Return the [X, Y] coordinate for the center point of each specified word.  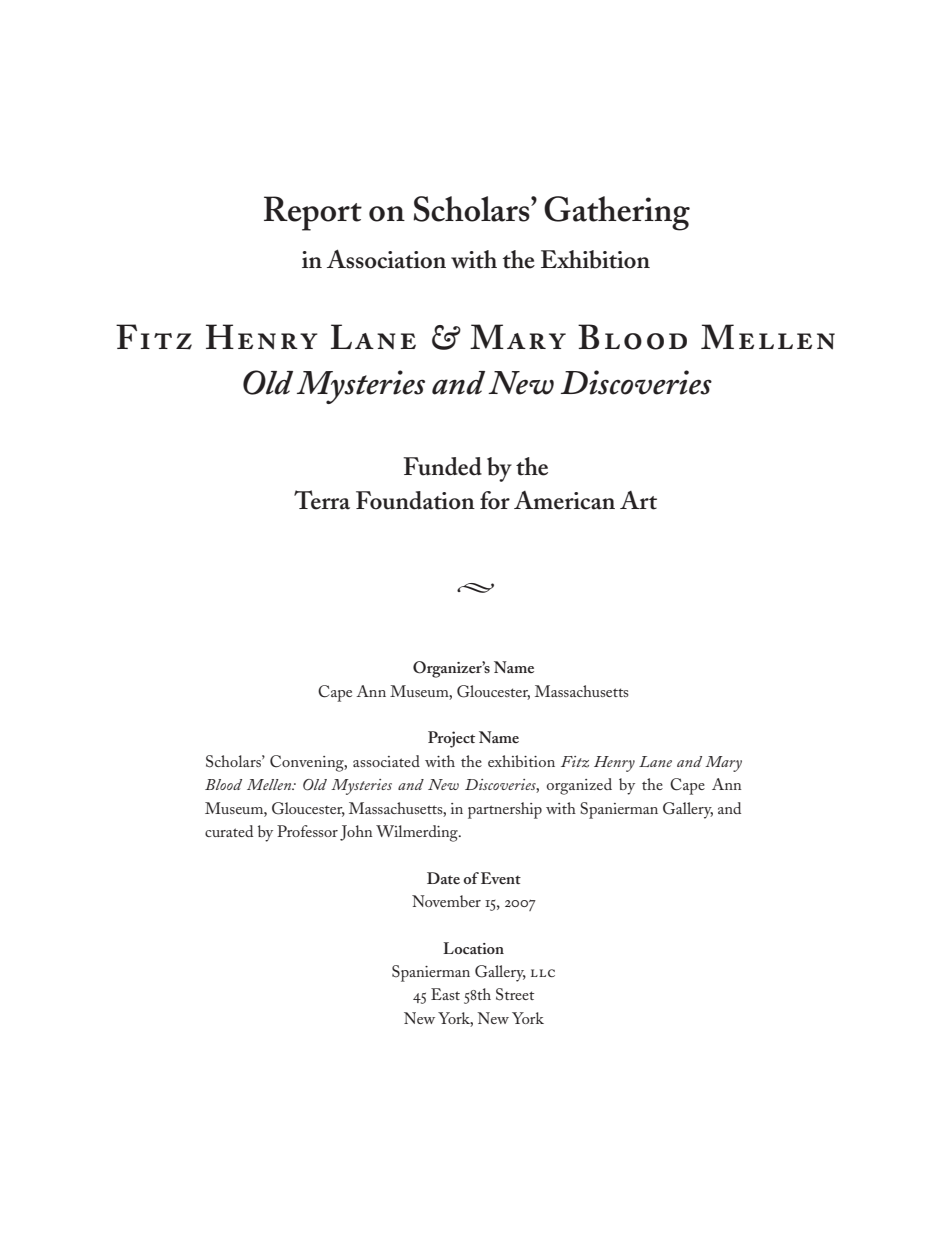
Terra [322, 500]
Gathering [617, 213]
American [564, 500]
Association [386, 259]
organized [579, 786]
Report [313, 213]
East [445, 994]
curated [229, 831]
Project [451, 739]
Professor [307, 831]
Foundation [415, 500]
